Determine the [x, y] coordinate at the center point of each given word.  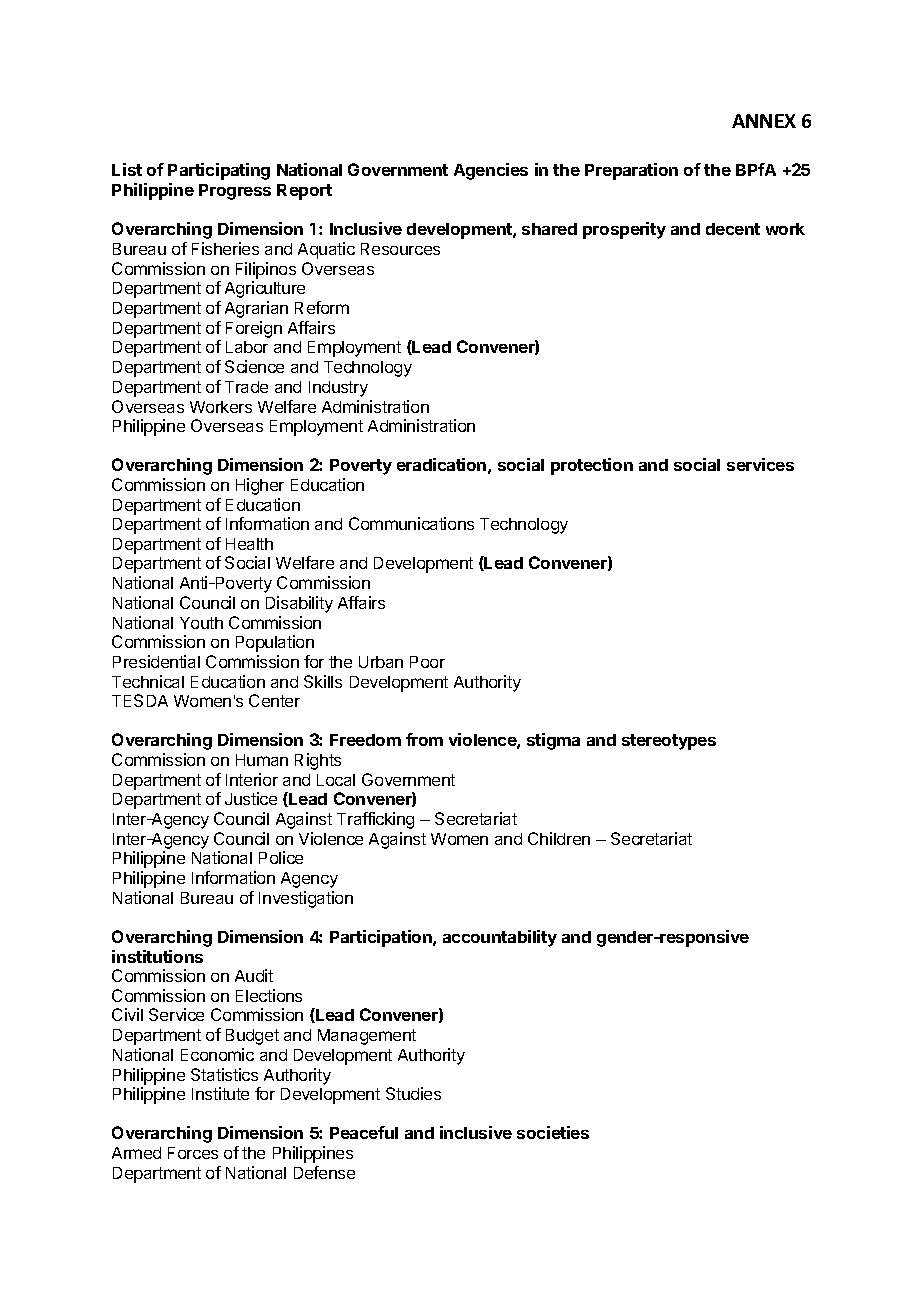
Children [559, 838]
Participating [219, 171]
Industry [338, 389]
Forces [193, 1153]
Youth [201, 623]
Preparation [631, 171]
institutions [157, 956]
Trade [246, 387]
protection [592, 466]
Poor [427, 662]
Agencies [491, 171]
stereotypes [669, 742]
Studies [413, 1093]
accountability [500, 938]
